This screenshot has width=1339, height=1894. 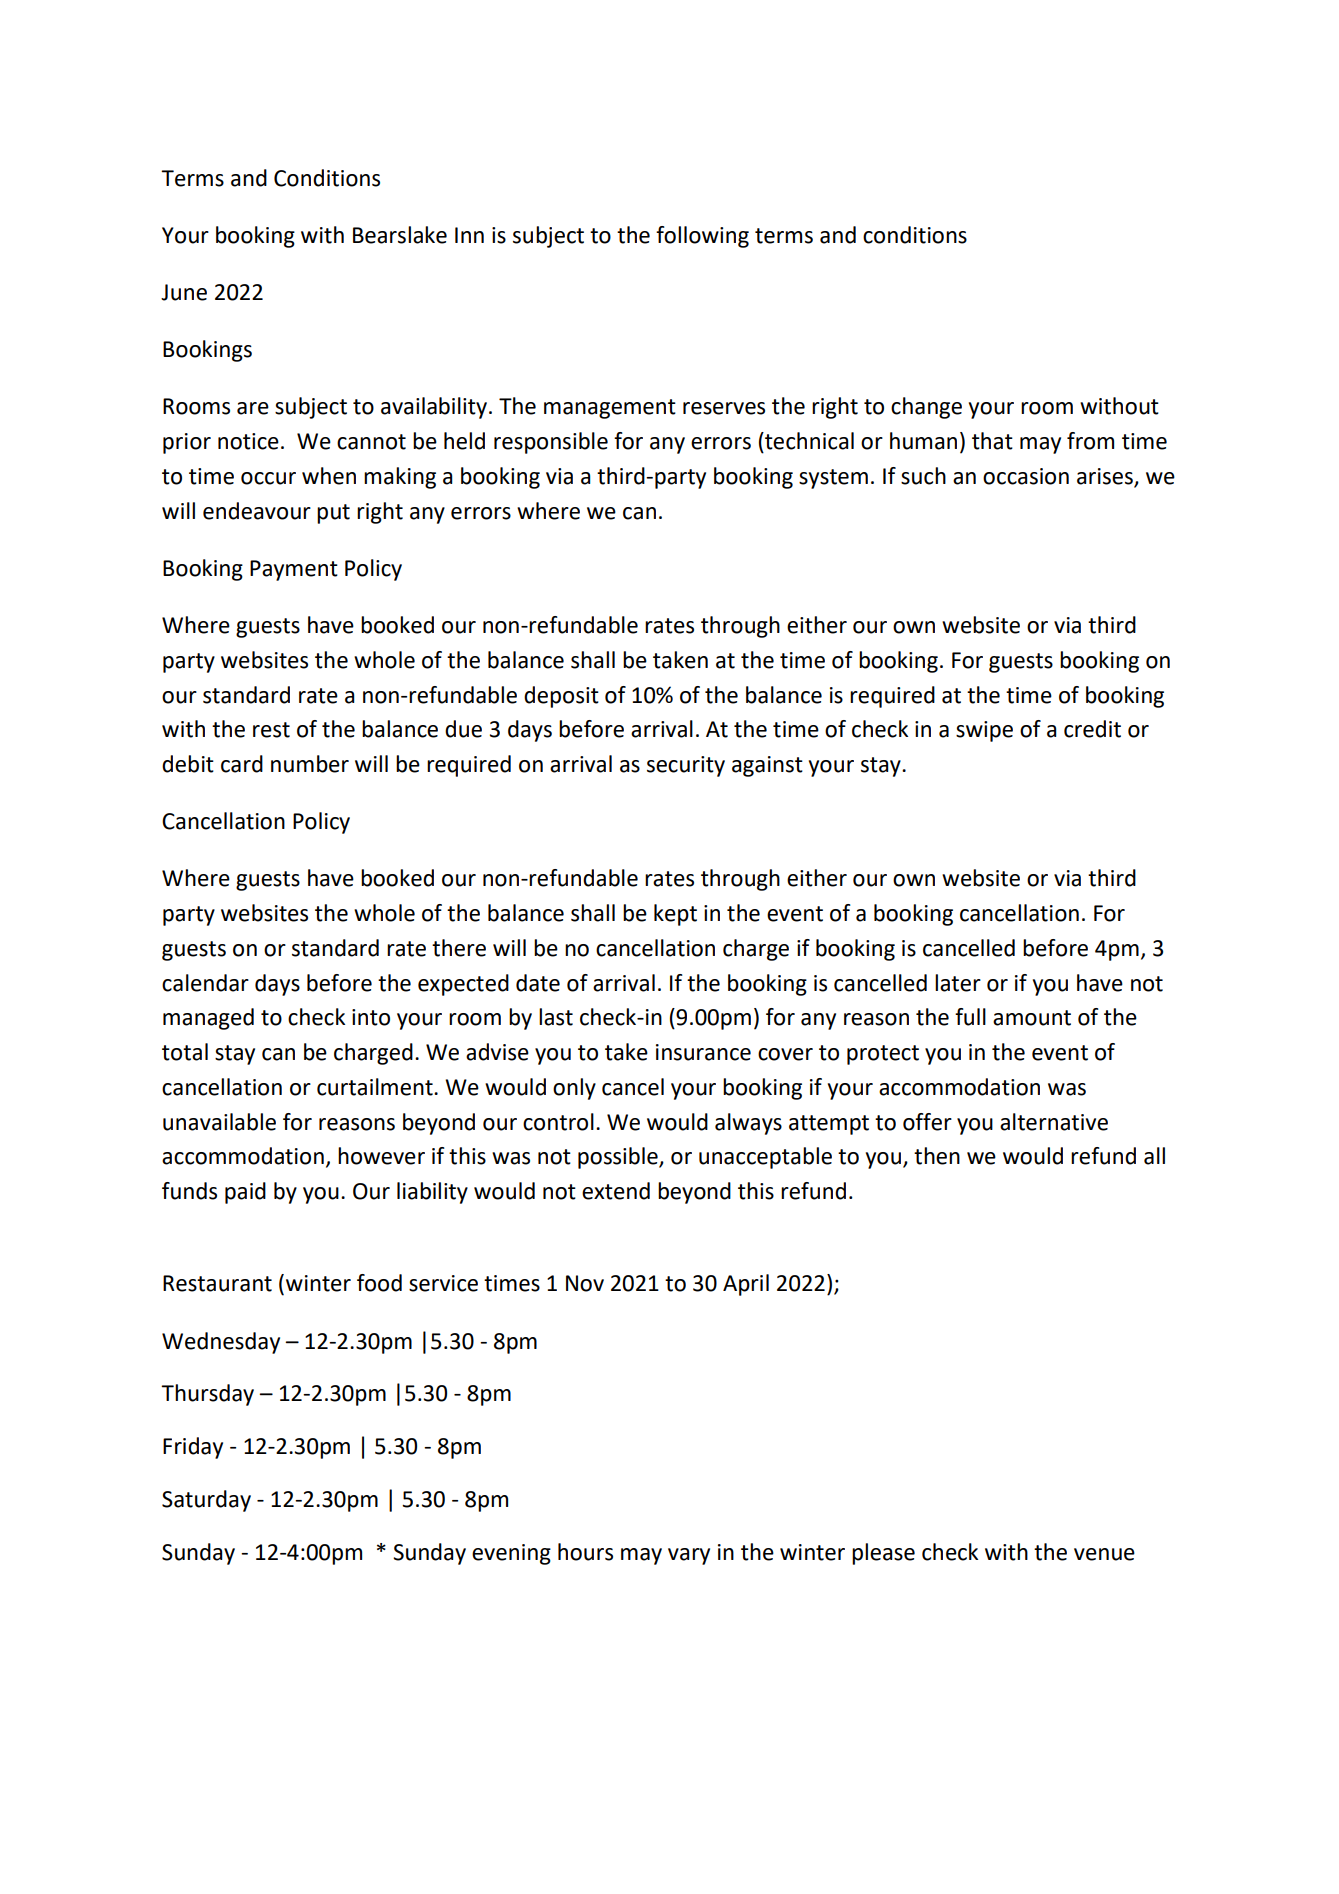 What do you see at coordinates (206, 1501) in the screenshot?
I see `Saturday` at bounding box center [206, 1501].
